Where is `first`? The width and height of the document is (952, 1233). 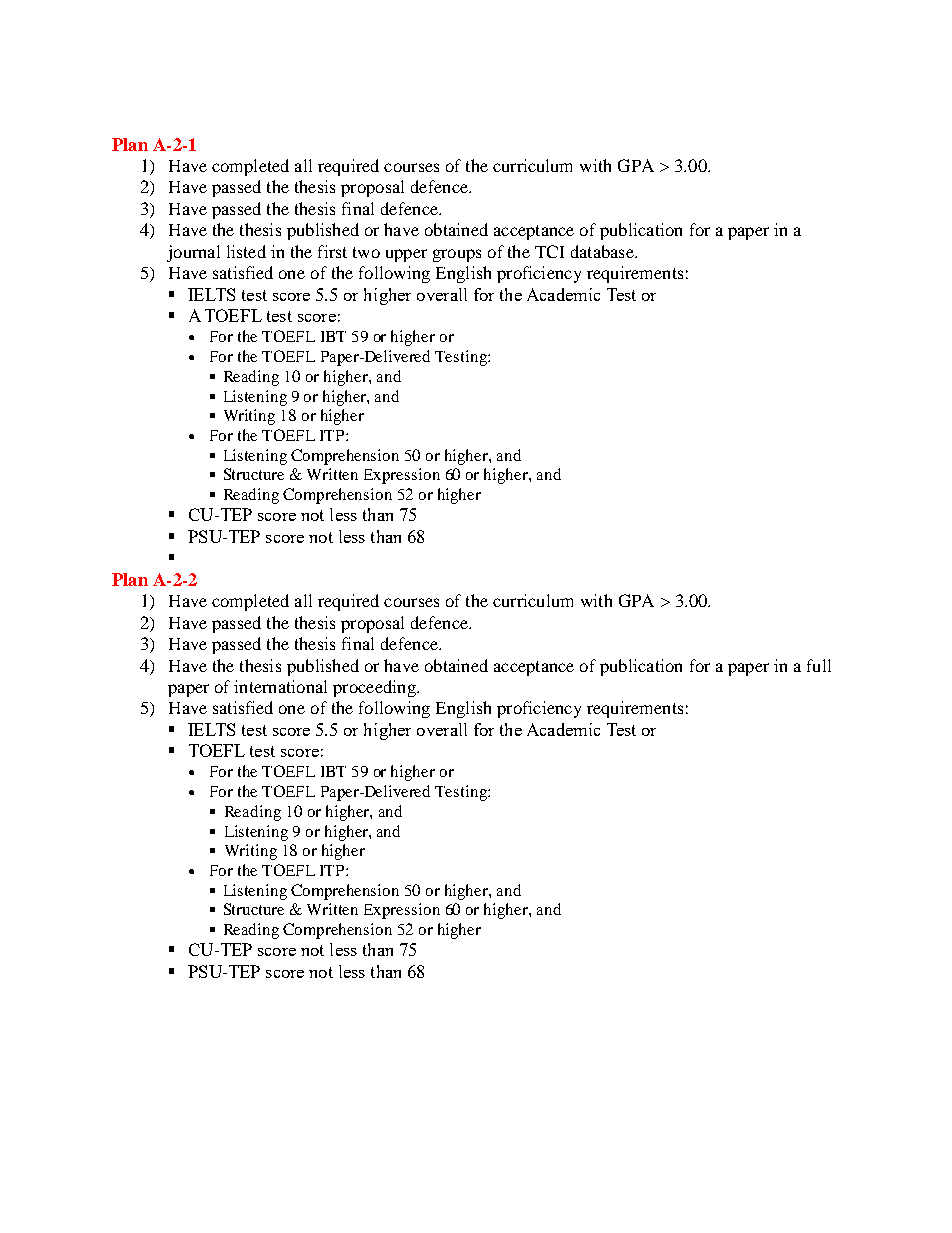
first is located at coordinates (332, 251).
